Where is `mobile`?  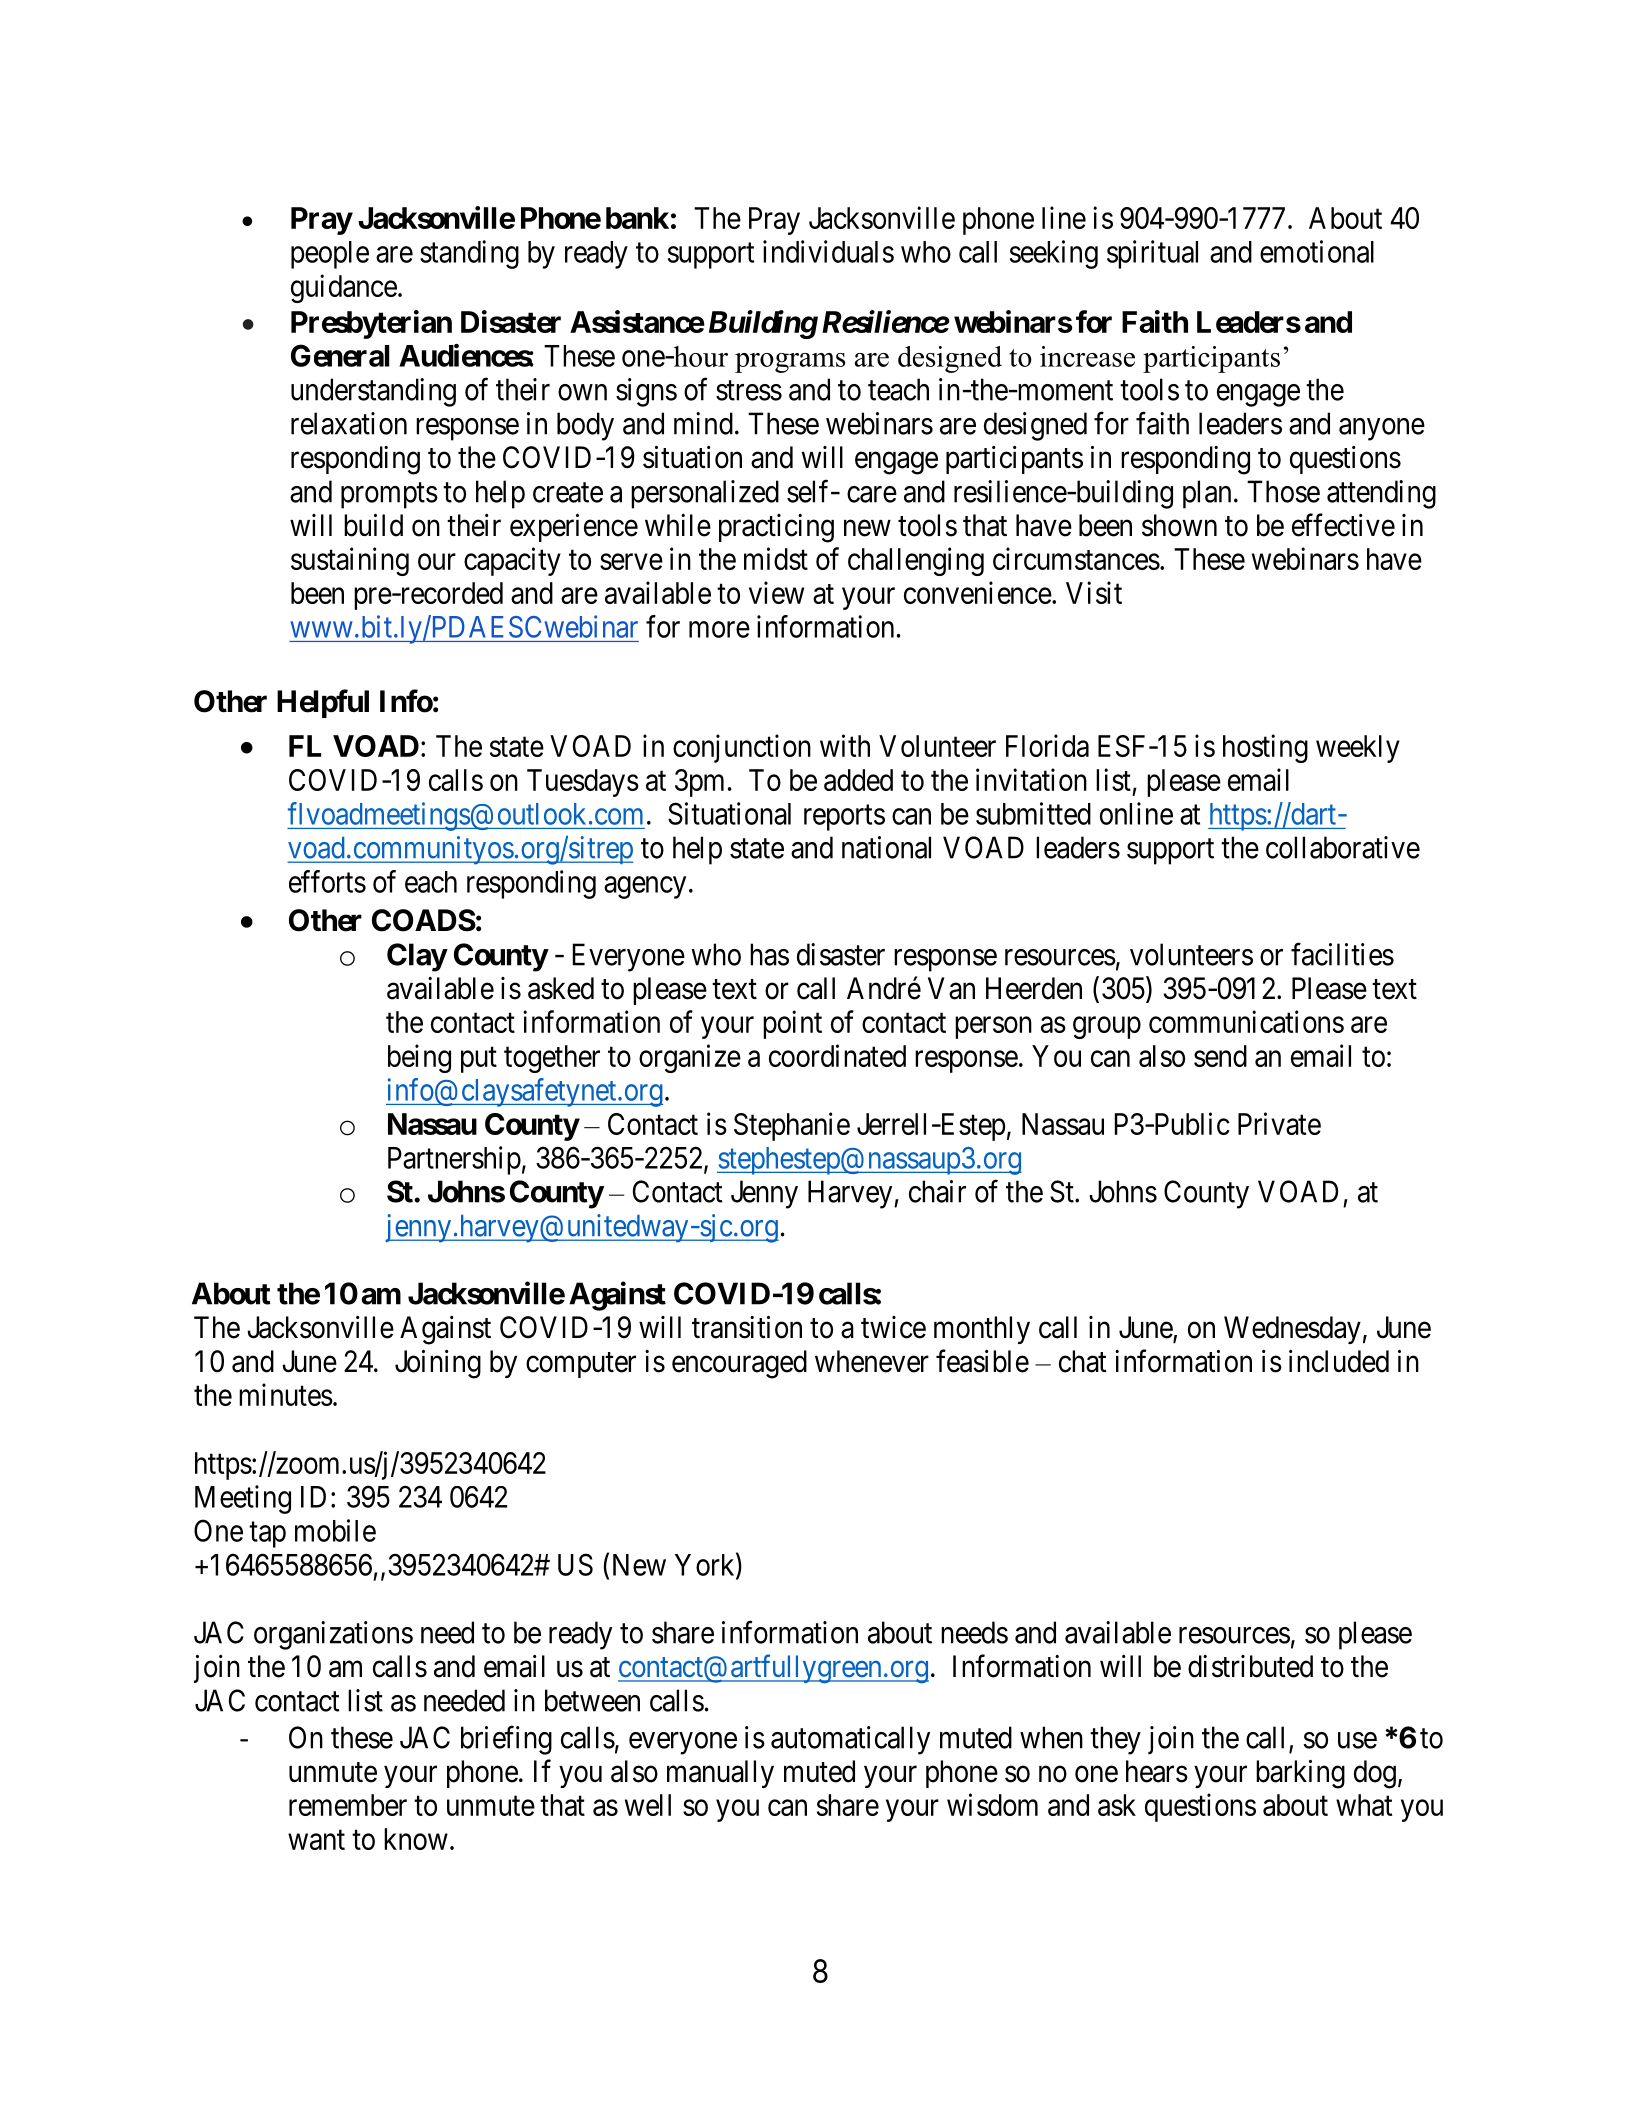
mobile is located at coordinates (335, 1530).
